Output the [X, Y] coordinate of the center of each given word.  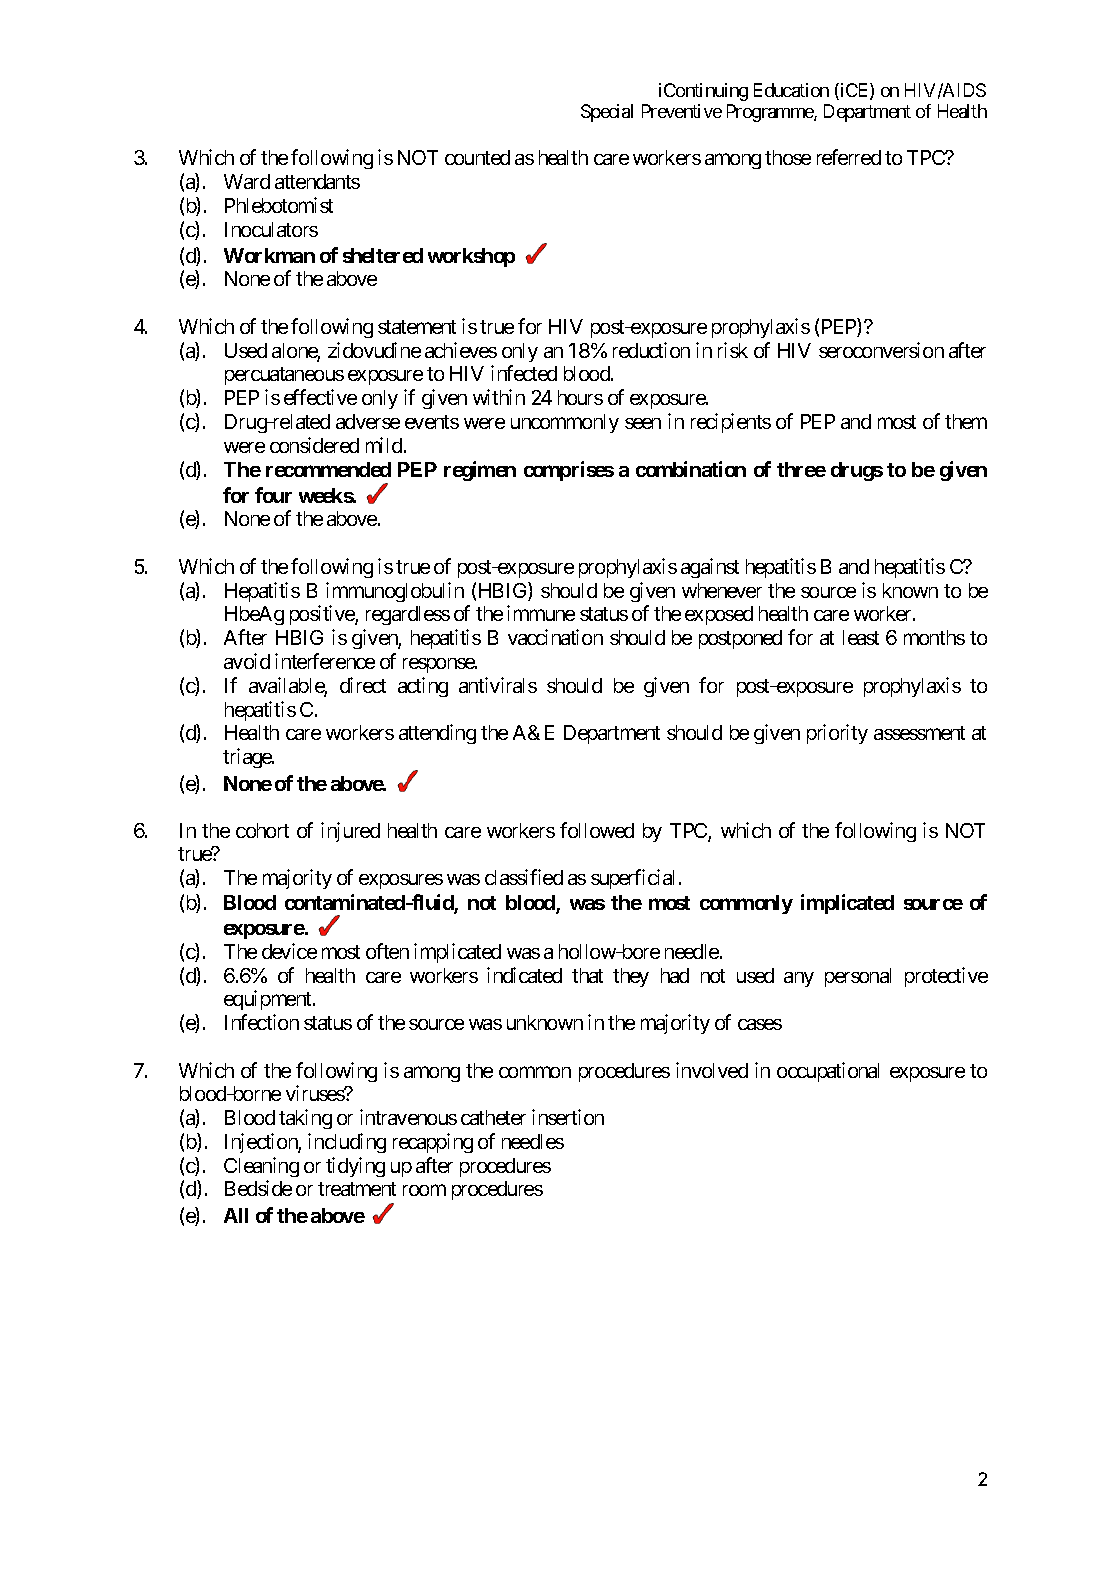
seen [643, 423]
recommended [328, 469]
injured [350, 832]
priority [837, 734]
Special [607, 113]
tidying [355, 1167]
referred [849, 157]
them [966, 421]
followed [597, 830]
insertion [568, 1117]
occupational [828, 1072]
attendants [317, 181]
